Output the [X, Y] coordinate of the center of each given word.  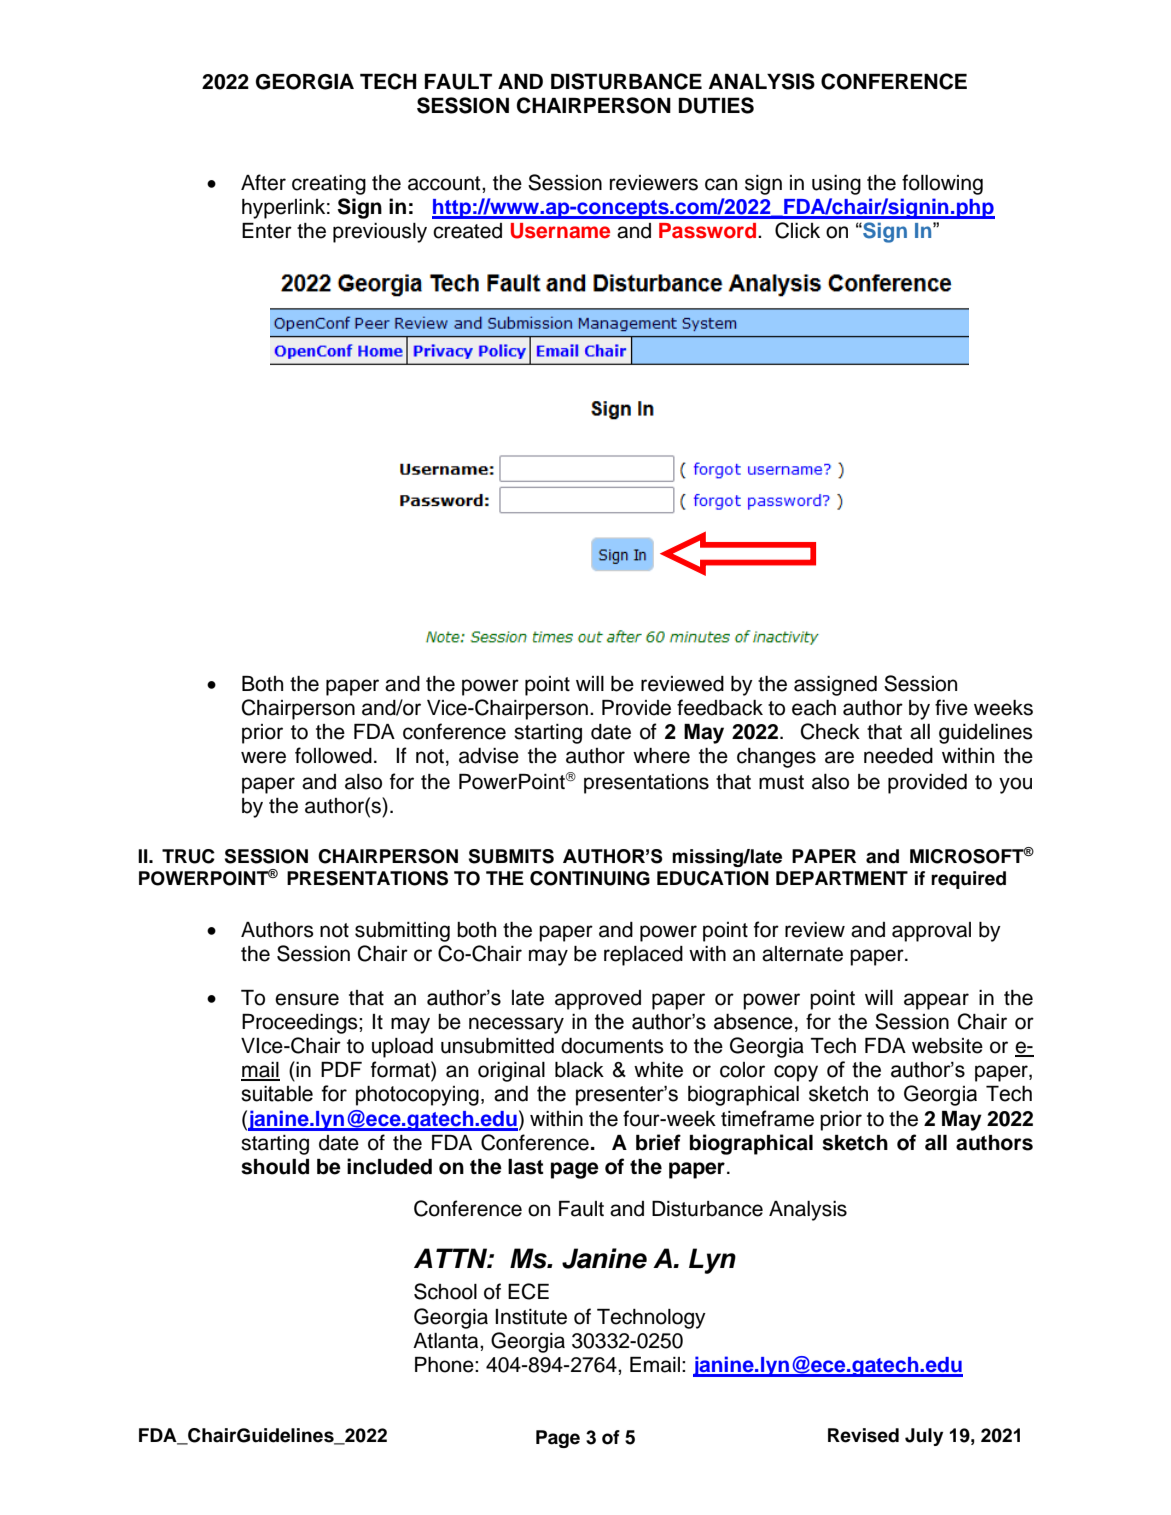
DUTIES [716, 105]
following [942, 184]
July [924, 1437]
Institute [531, 1317]
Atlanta [447, 1341]
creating [329, 185]
